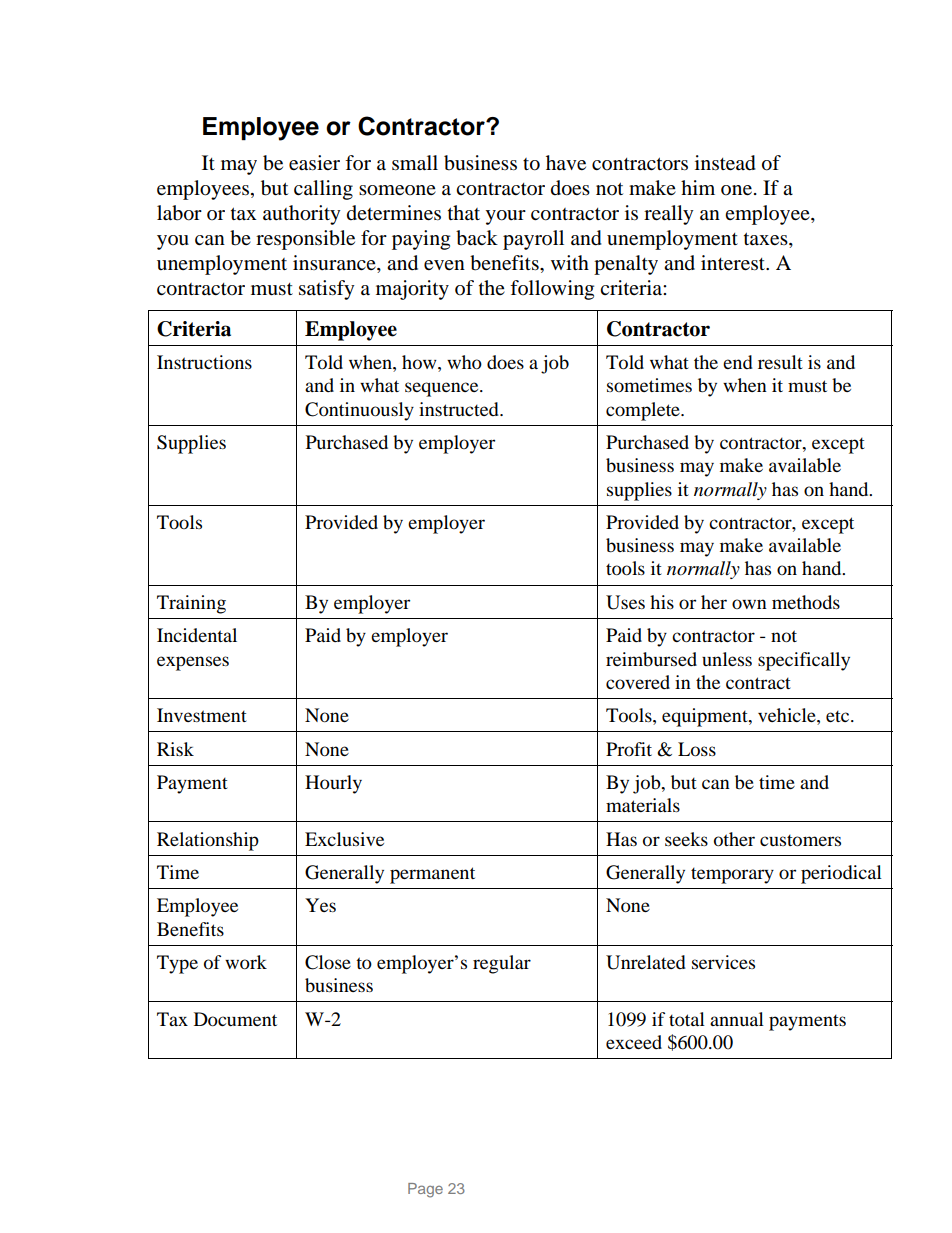 The image size is (952, 1233). I want to click on instead, so click(725, 163).
